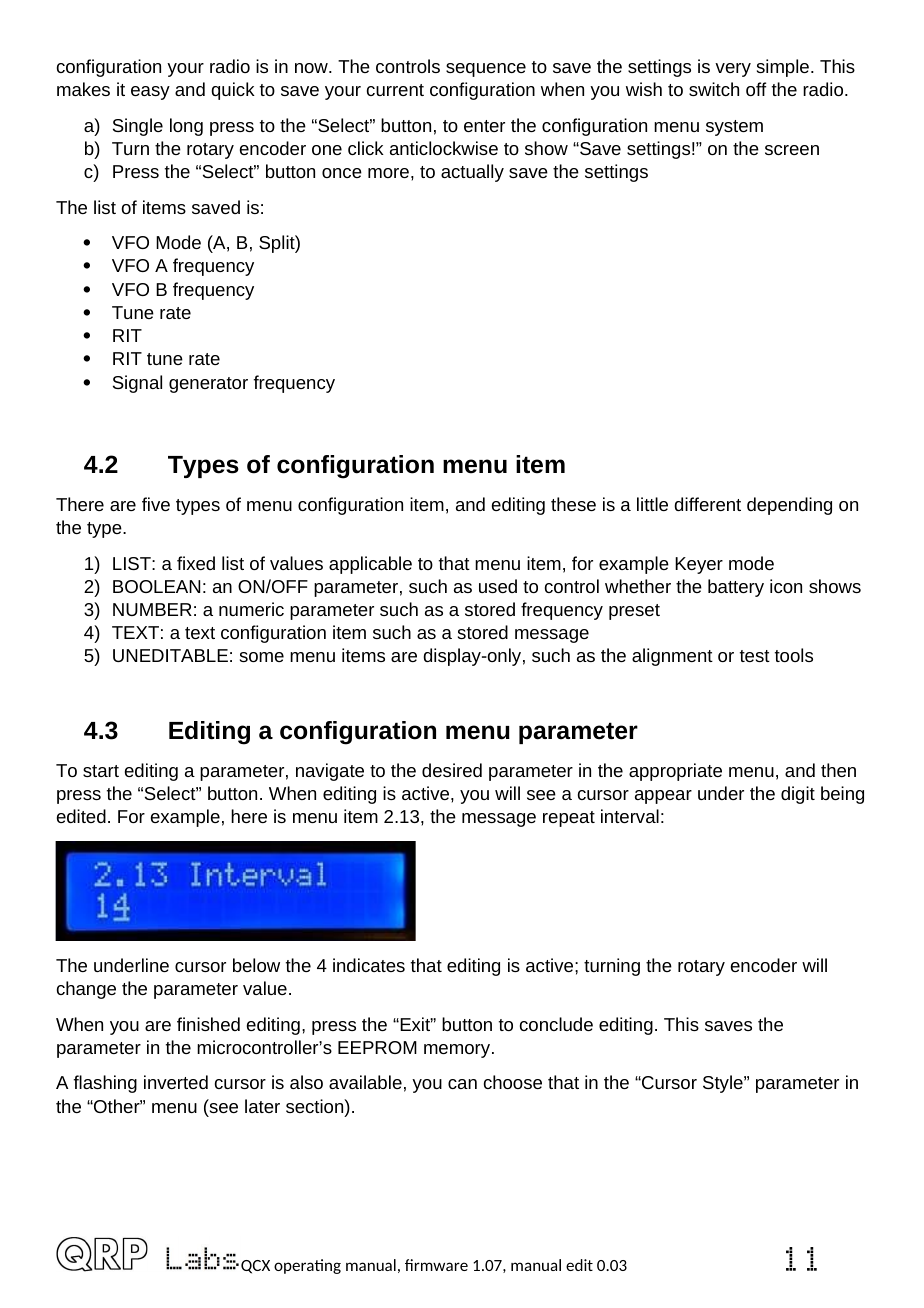 The height and width of the page is (1308, 924). I want to click on system, so click(734, 128).
